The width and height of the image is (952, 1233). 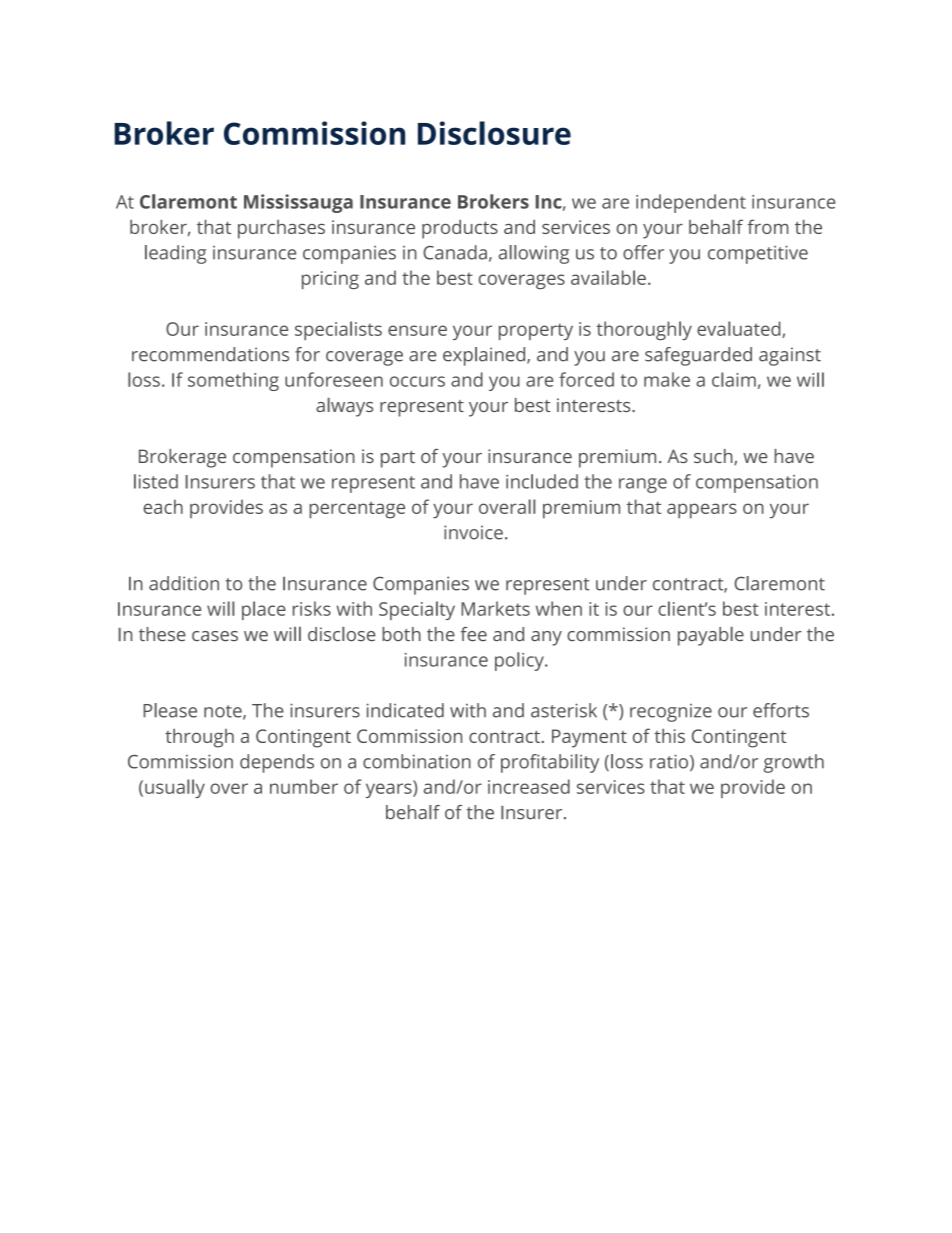 I want to click on listed, so click(x=156, y=481).
